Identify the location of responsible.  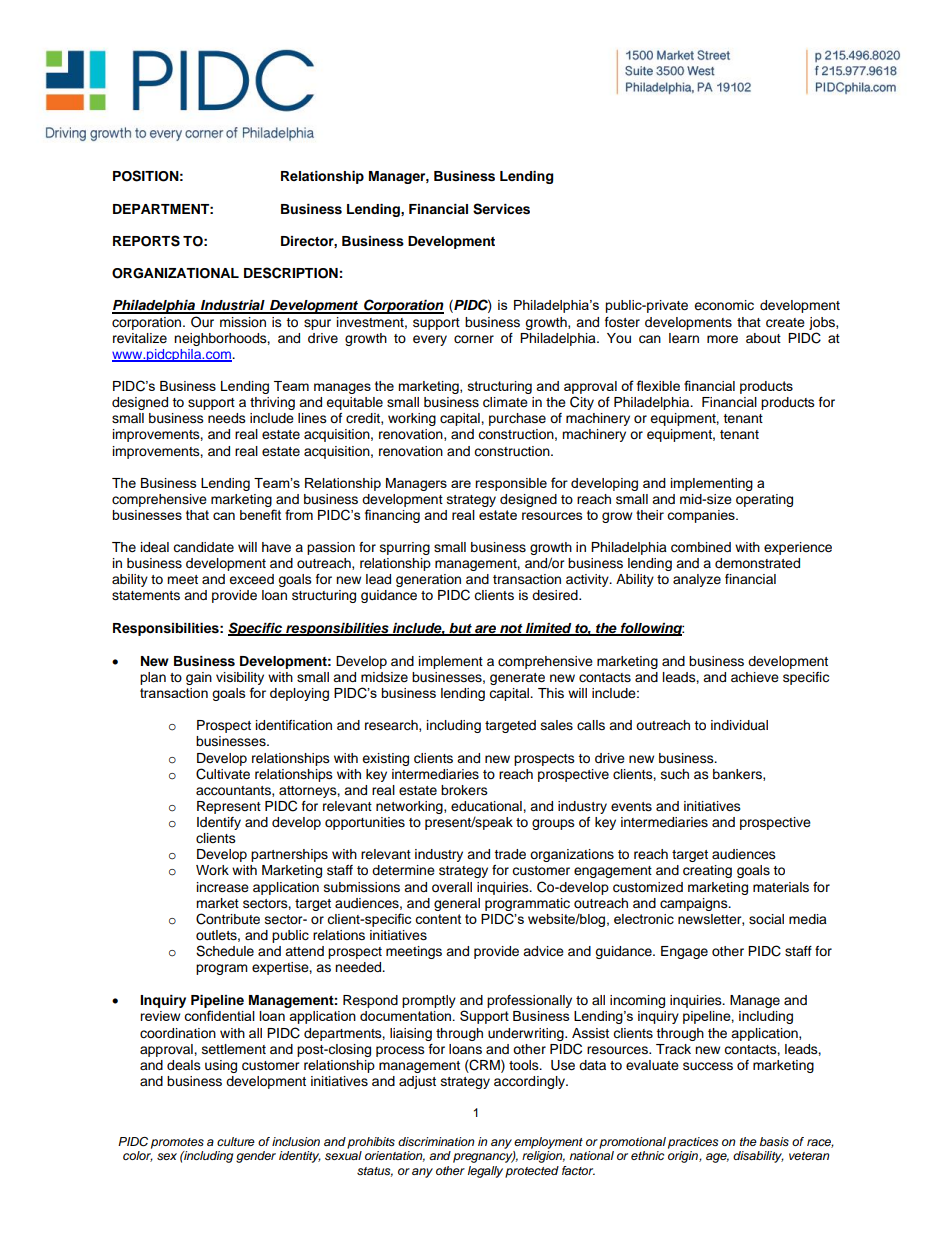
(511, 484).
